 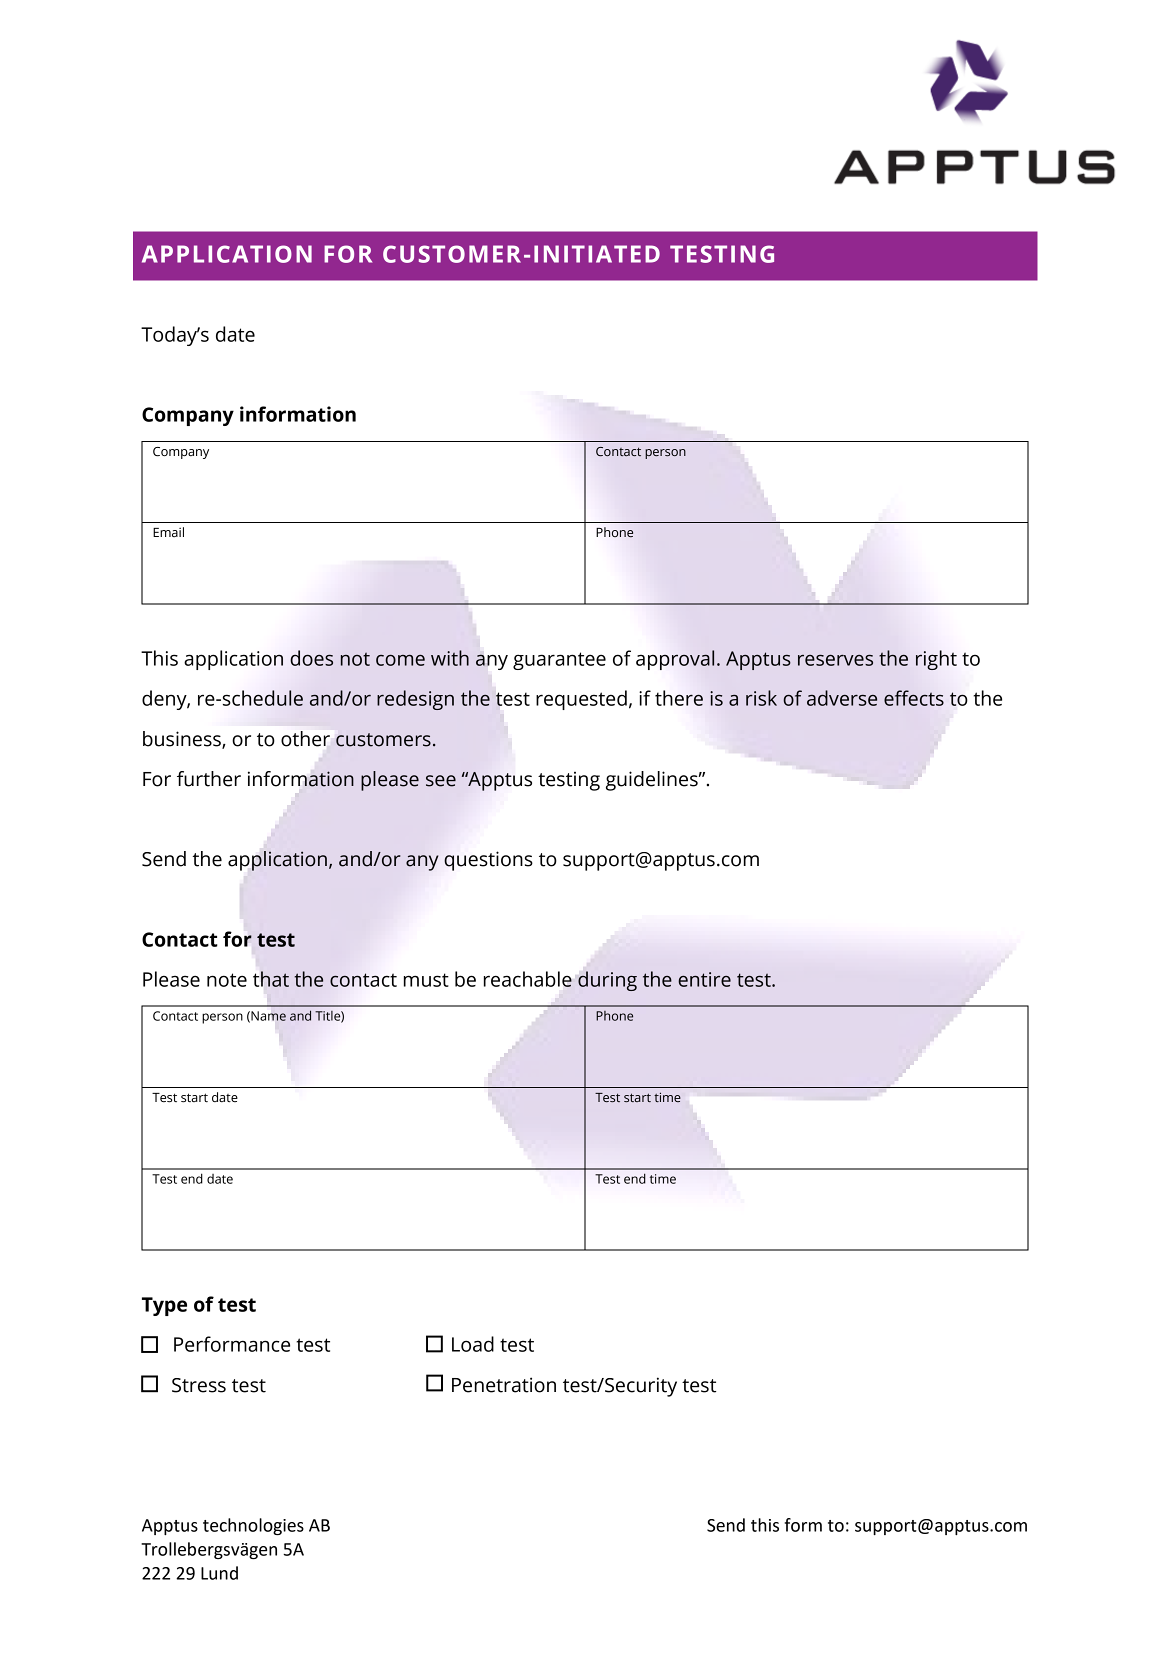 I want to click on Lund, so click(x=219, y=1573).
